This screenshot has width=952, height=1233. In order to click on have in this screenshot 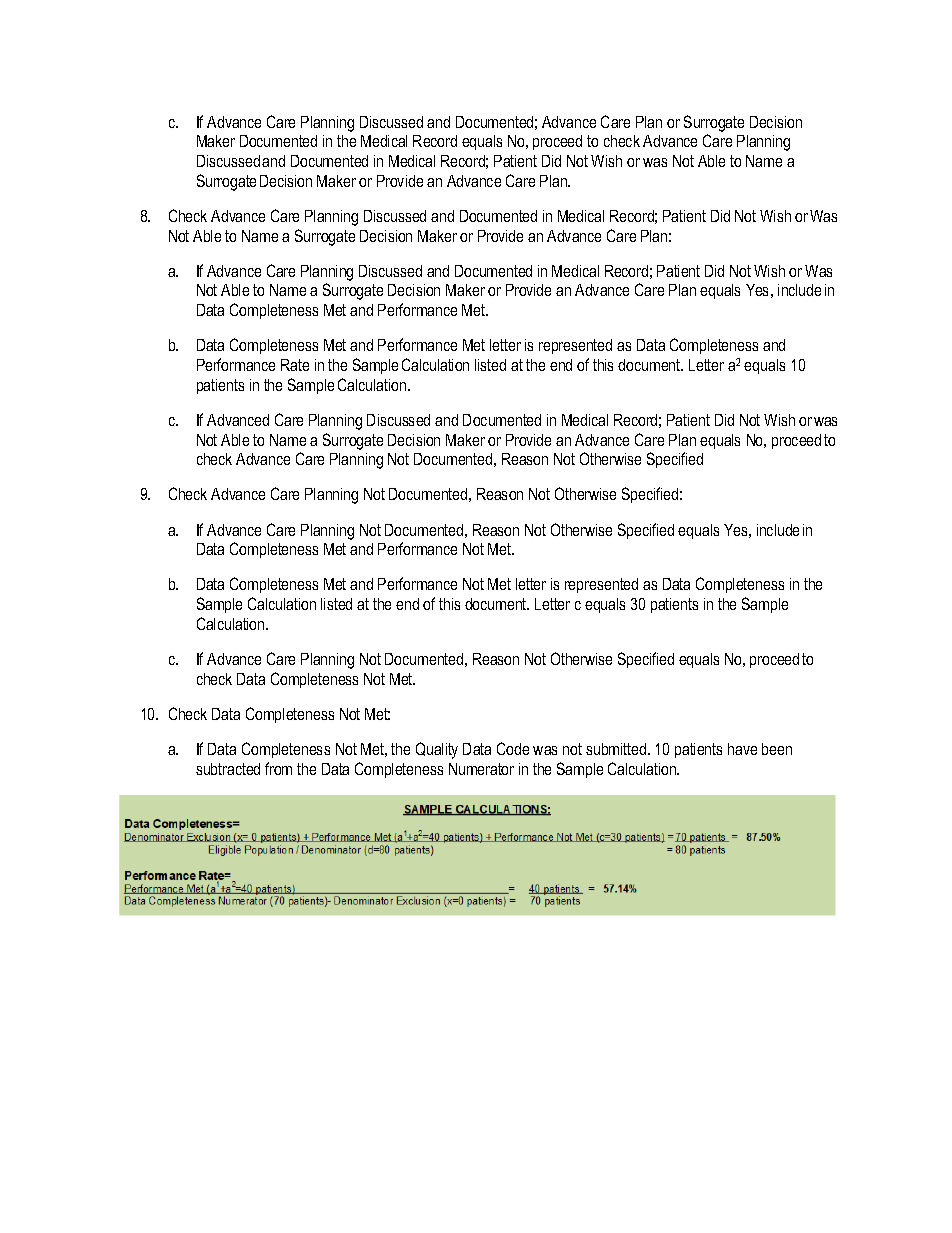, I will do `click(742, 749)`.
